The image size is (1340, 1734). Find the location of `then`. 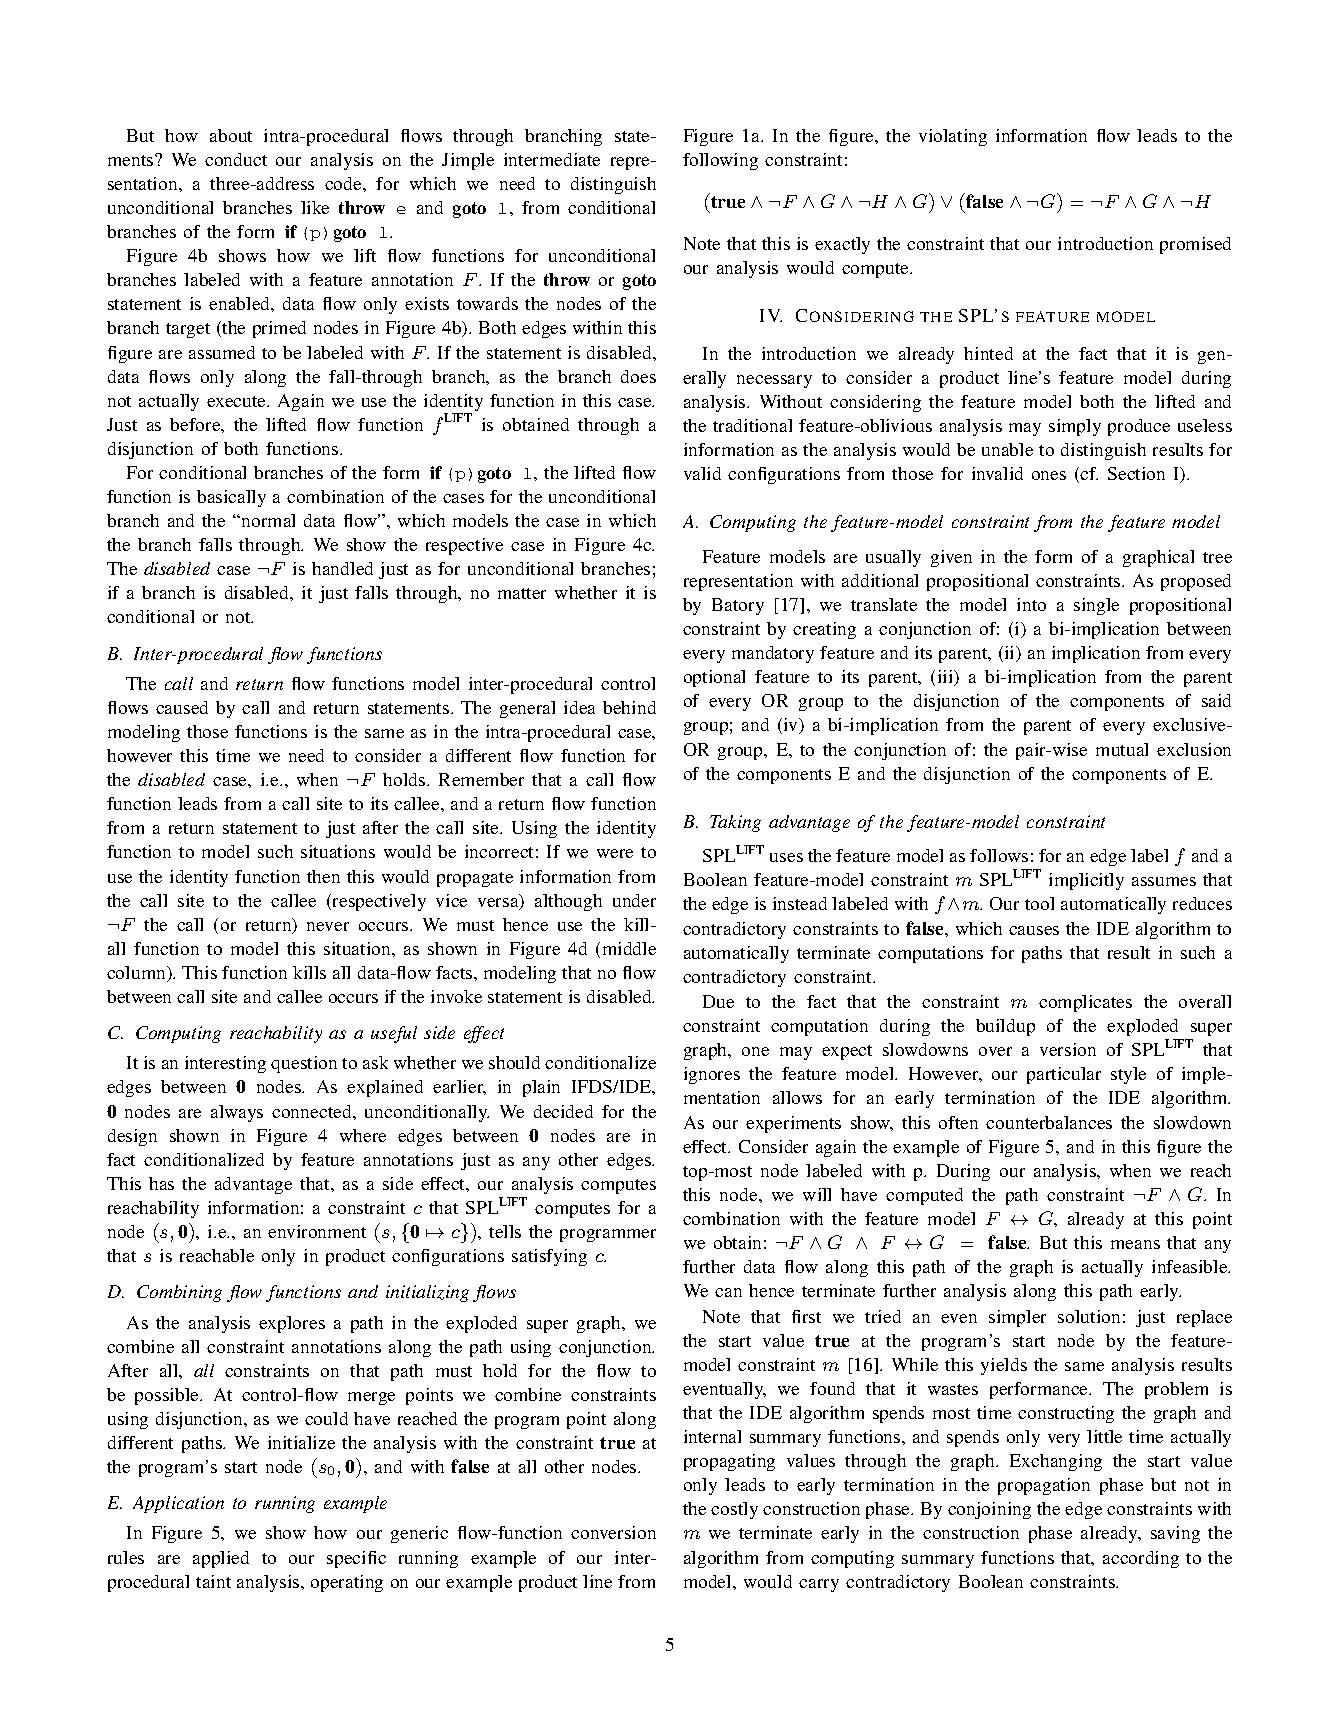

then is located at coordinates (323, 876).
